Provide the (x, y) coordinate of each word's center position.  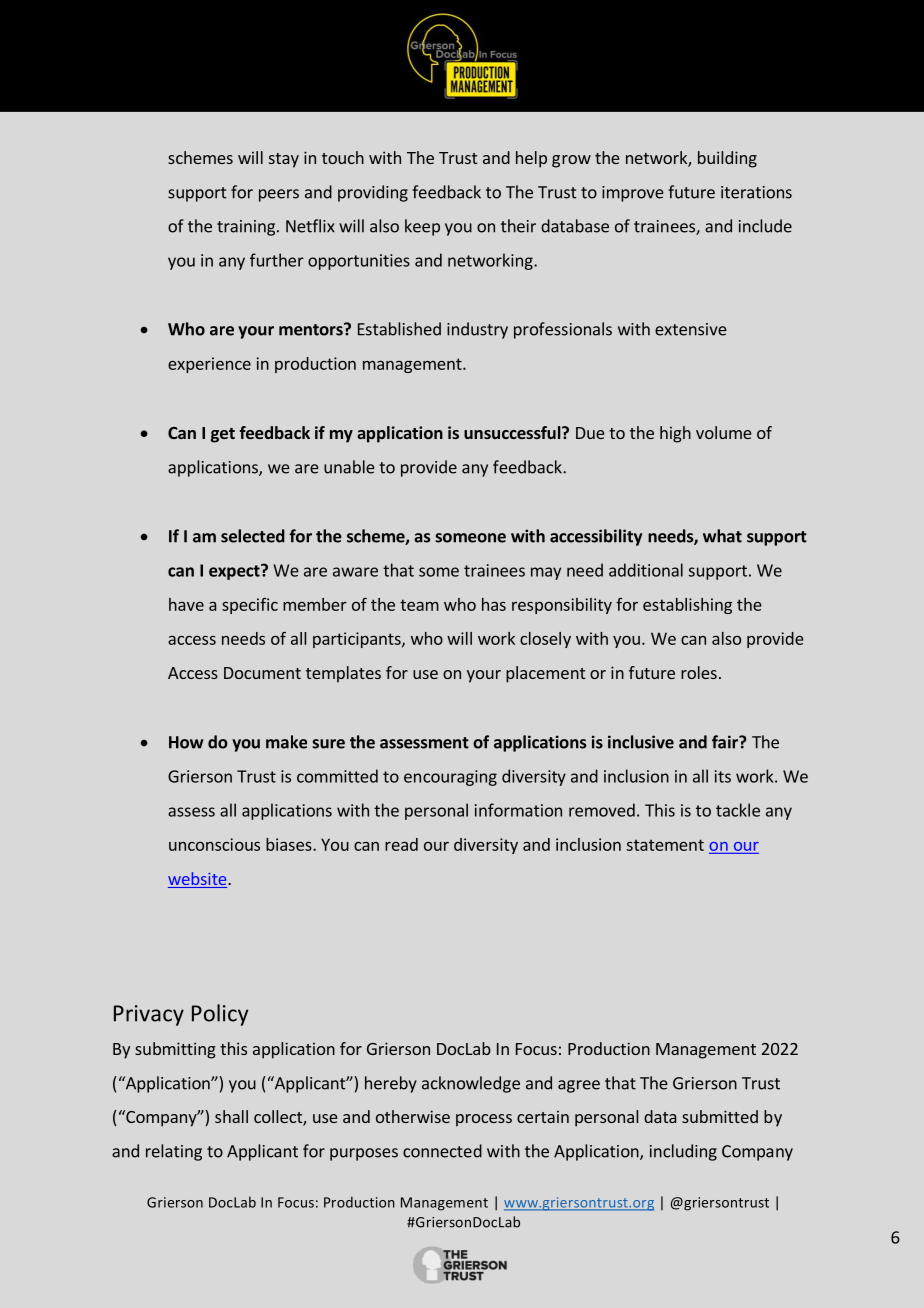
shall (231, 1116)
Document (262, 673)
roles (699, 672)
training (246, 228)
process (484, 1120)
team (419, 605)
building (727, 159)
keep (422, 227)
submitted (720, 1116)
